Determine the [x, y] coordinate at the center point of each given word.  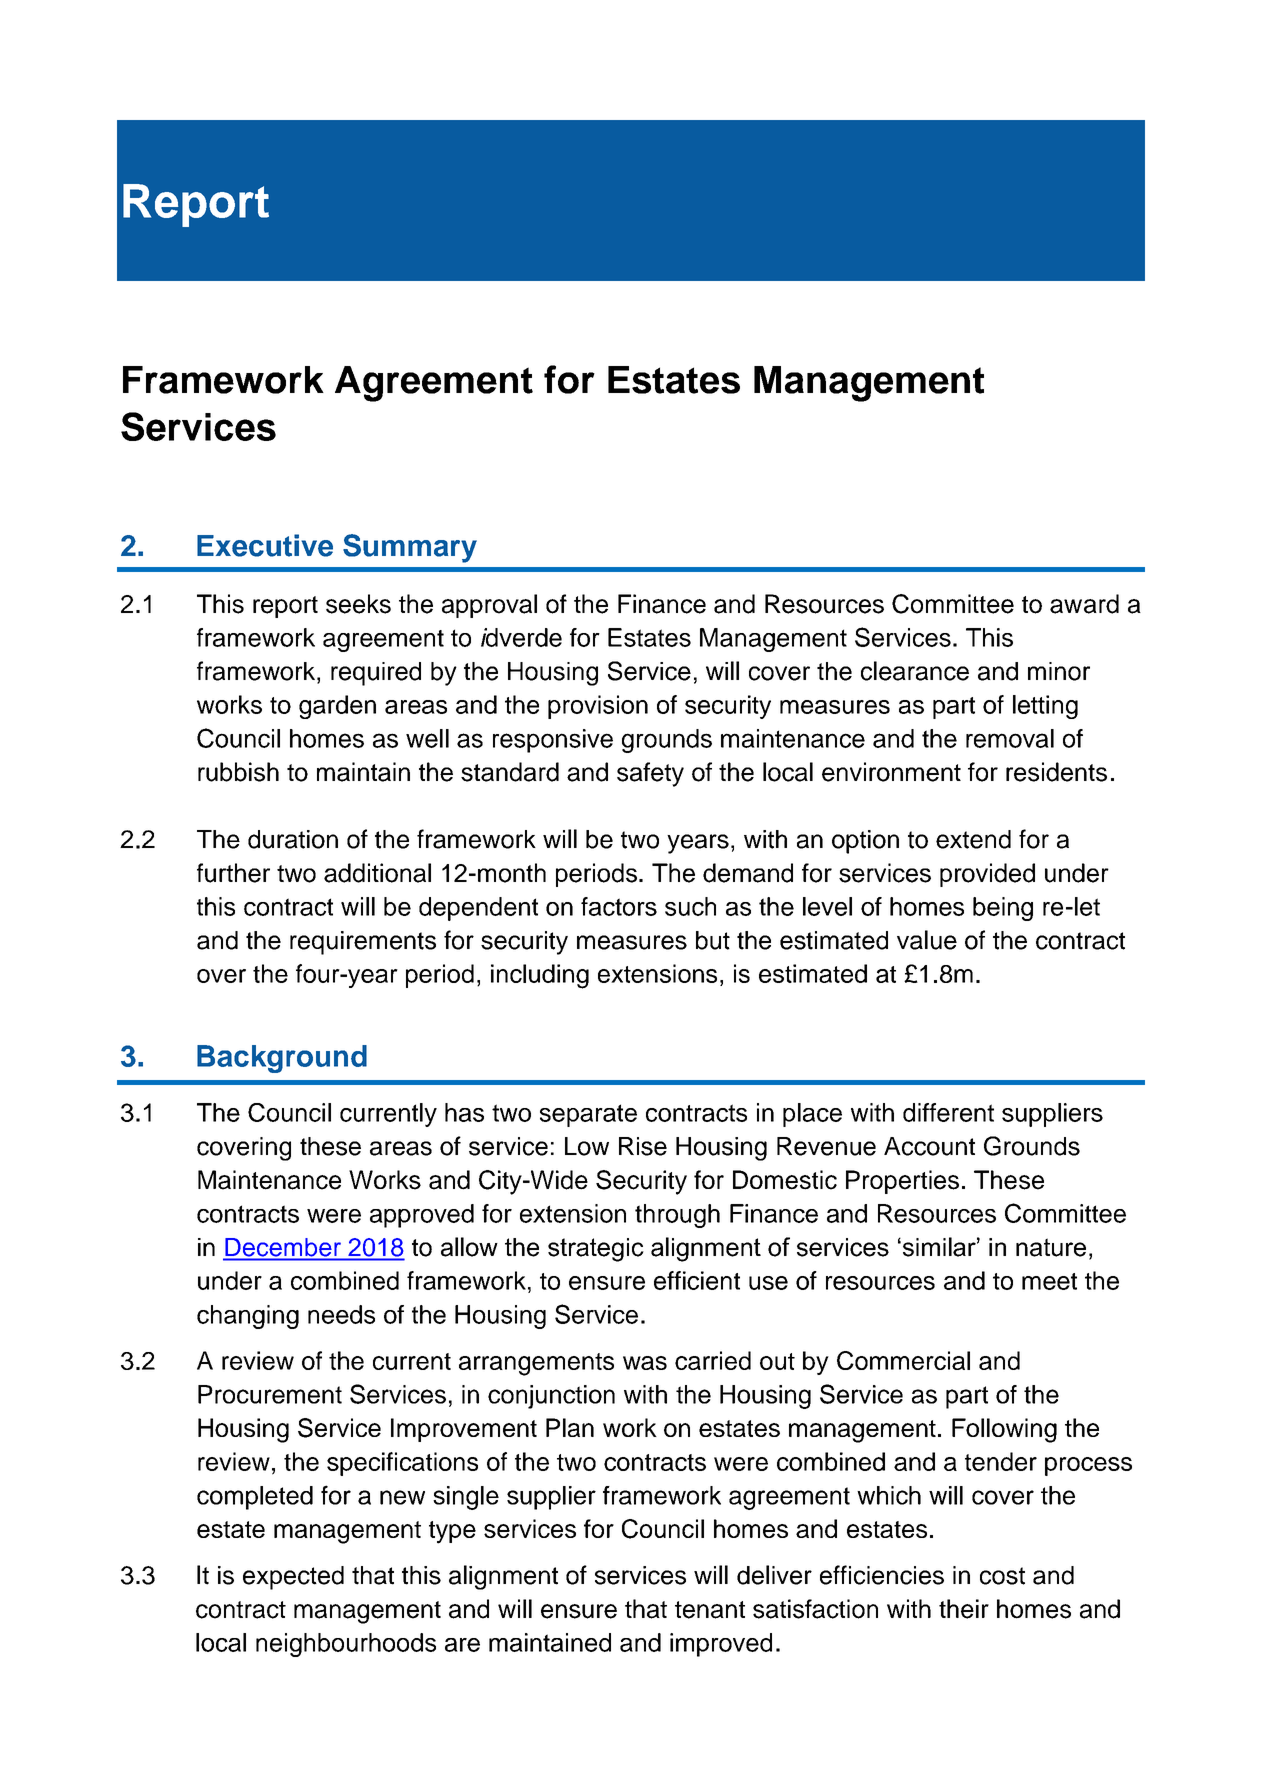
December [283, 1247]
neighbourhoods [346, 1645]
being [1003, 909]
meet [1049, 1281]
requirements [363, 943]
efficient [697, 1280]
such [690, 906]
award [1084, 604]
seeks [358, 604]
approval [489, 606]
